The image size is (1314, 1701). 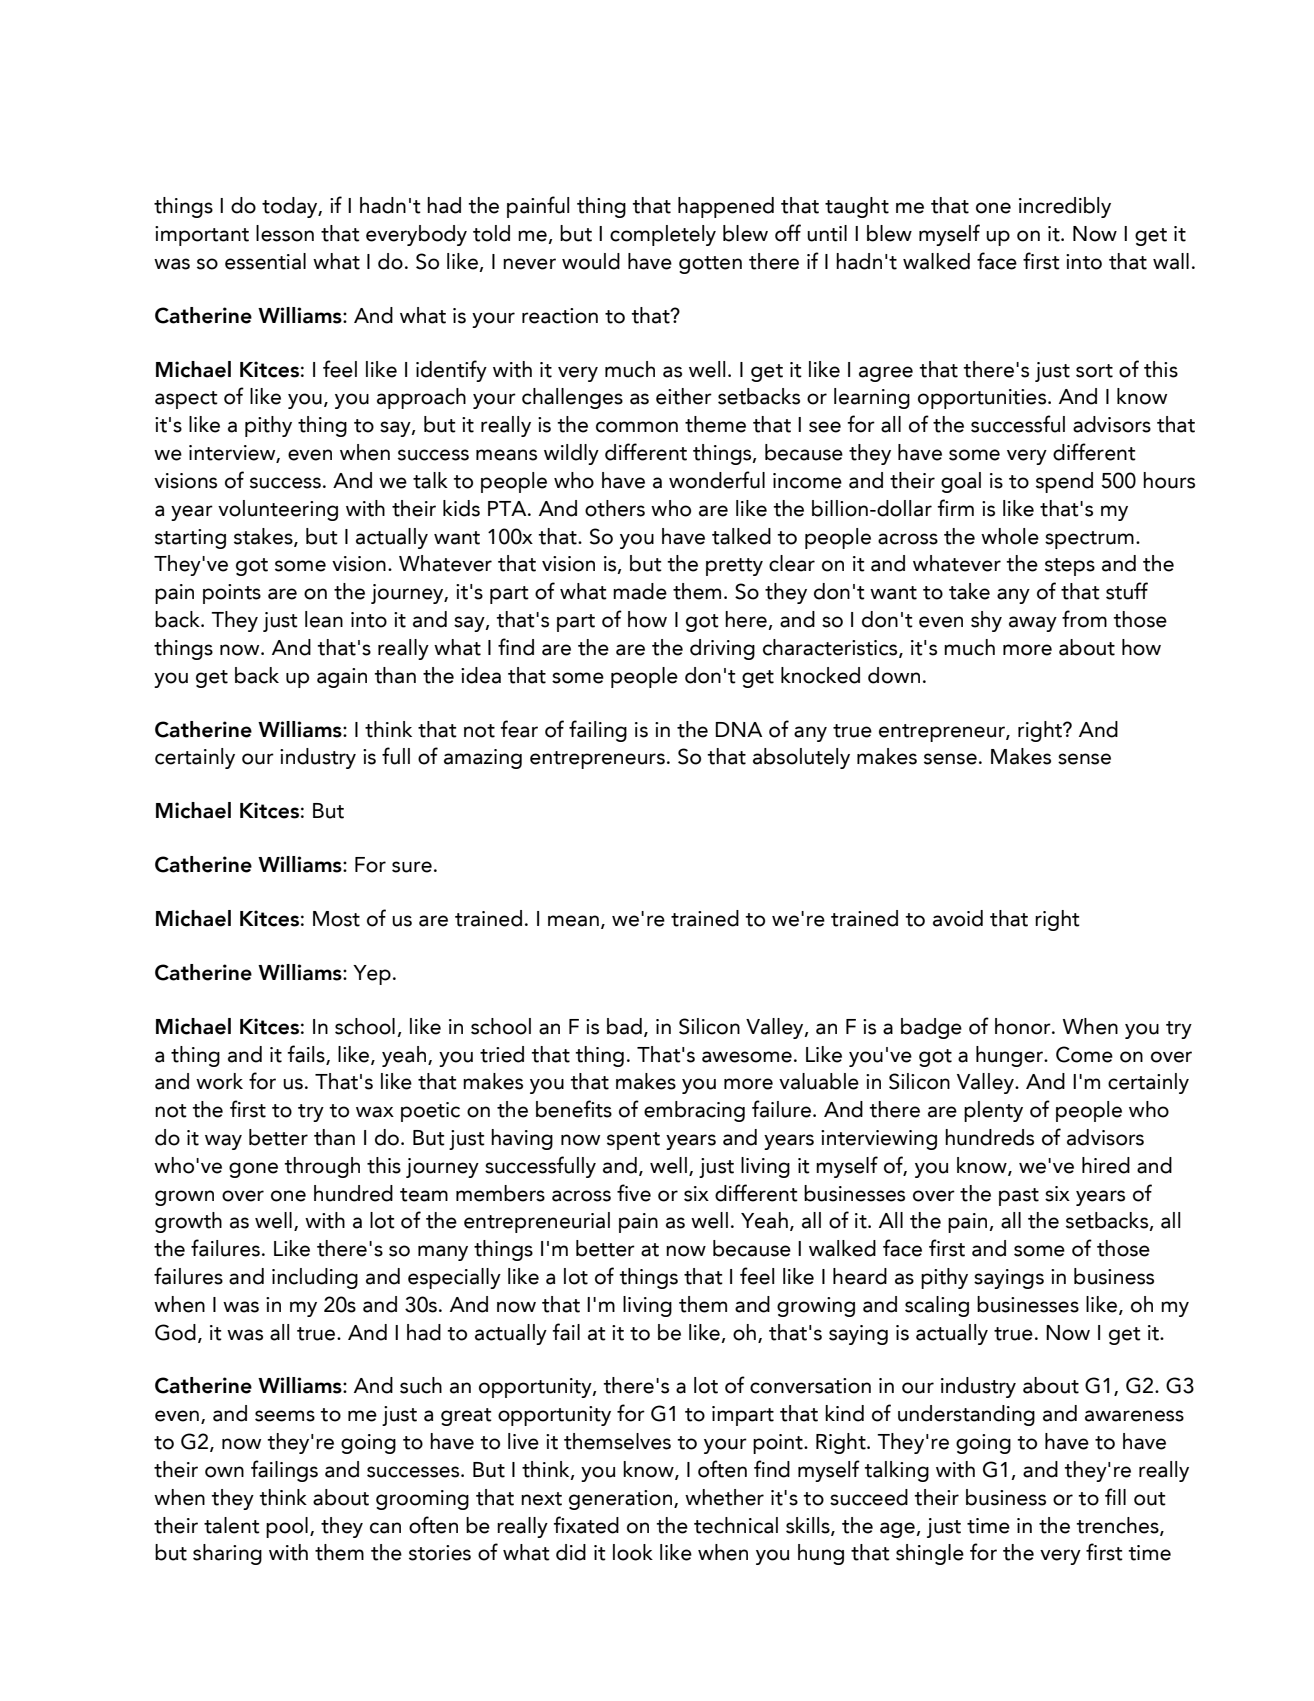 I want to click on completely, so click(x=663, y=235).
